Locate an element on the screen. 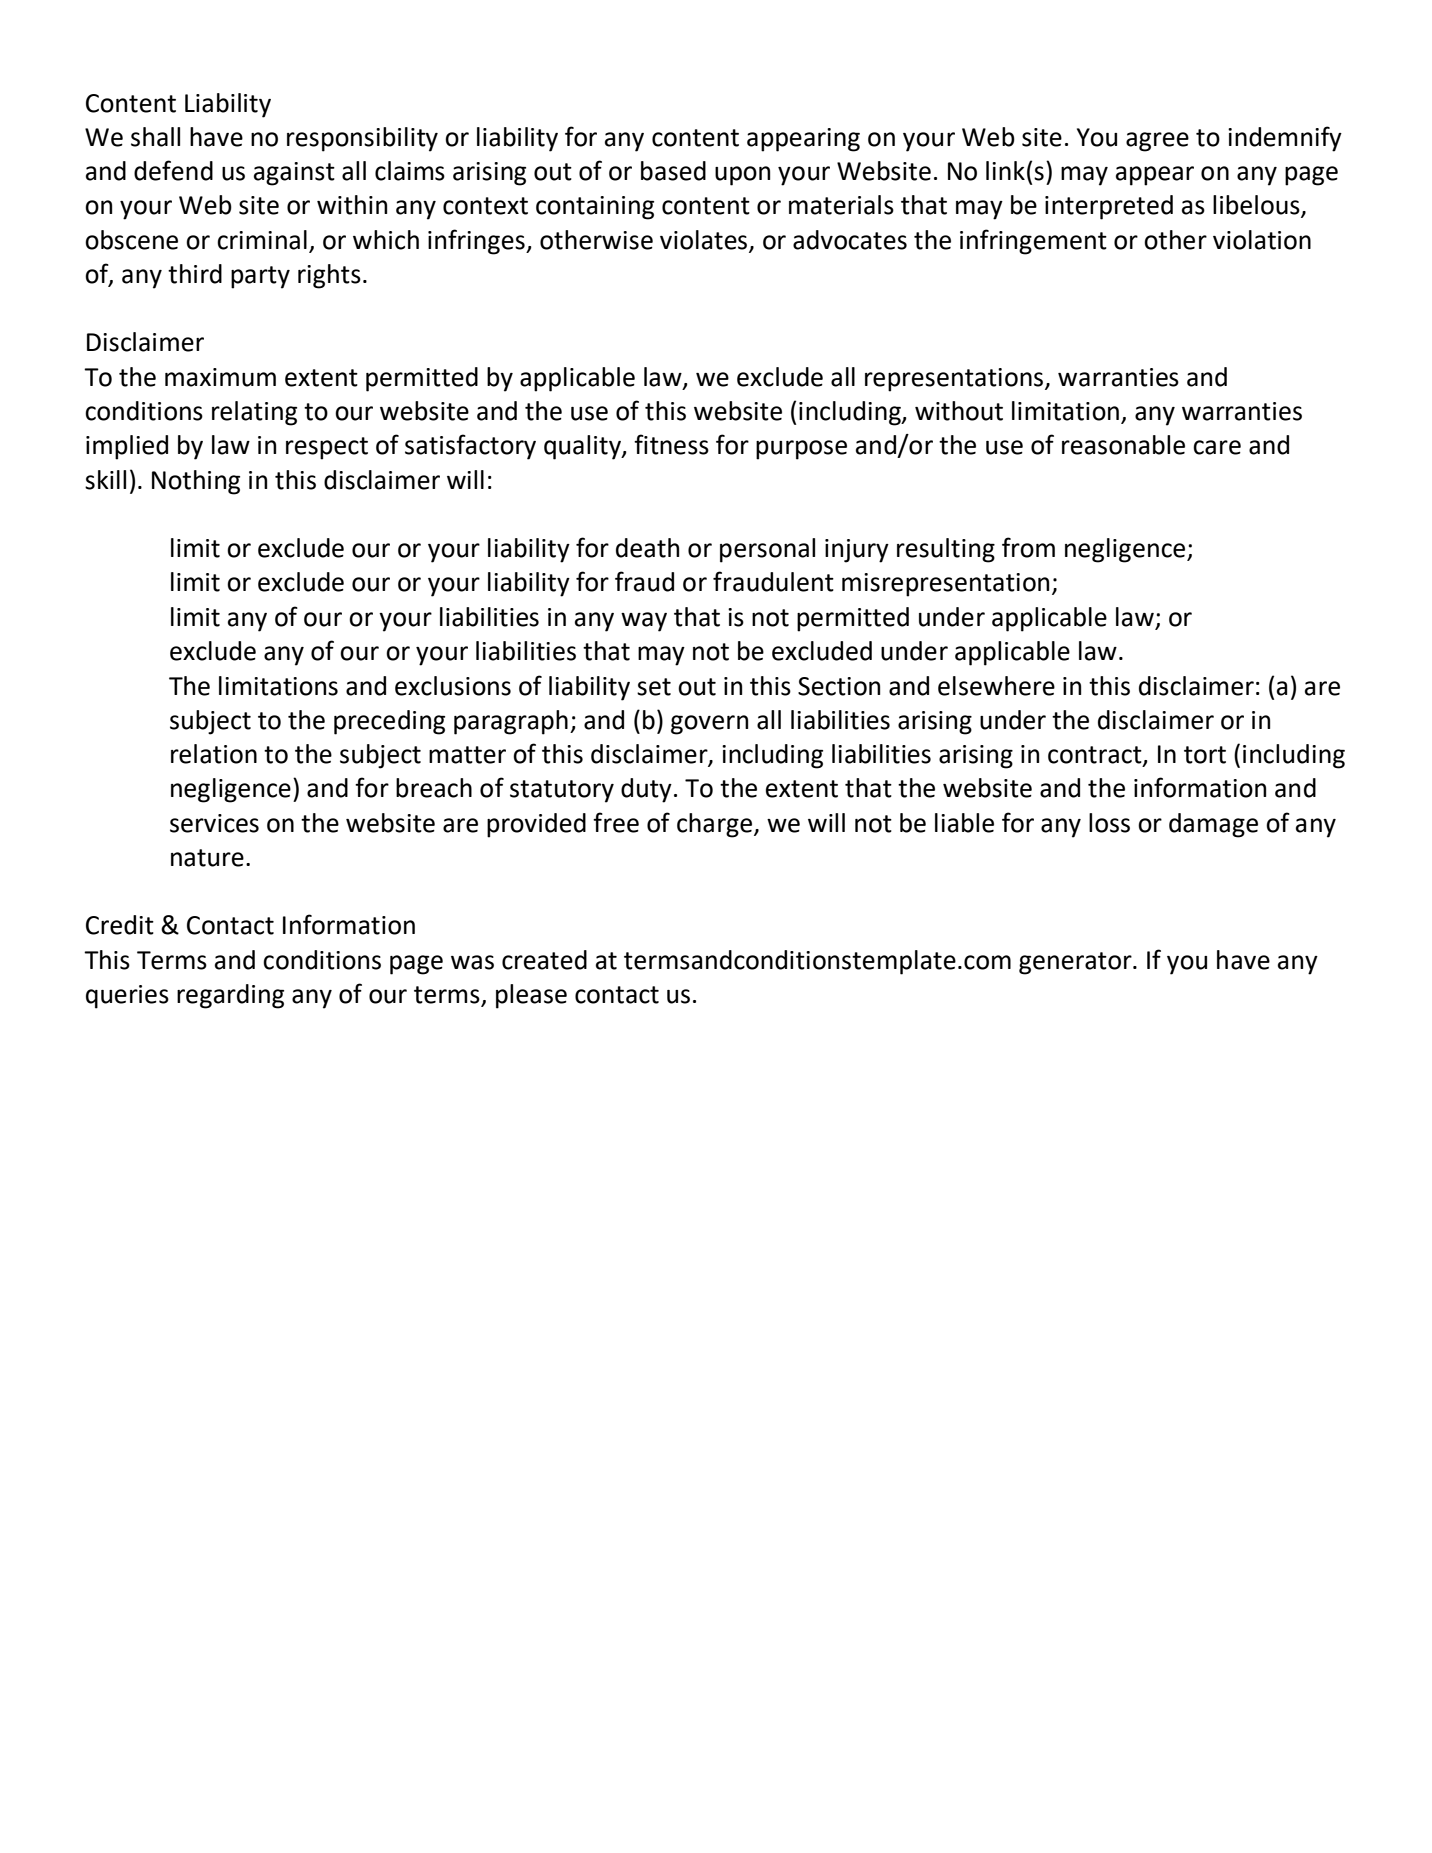 This screenshot has height=1853, width=1432. based is located at coordinates (673, 171).
